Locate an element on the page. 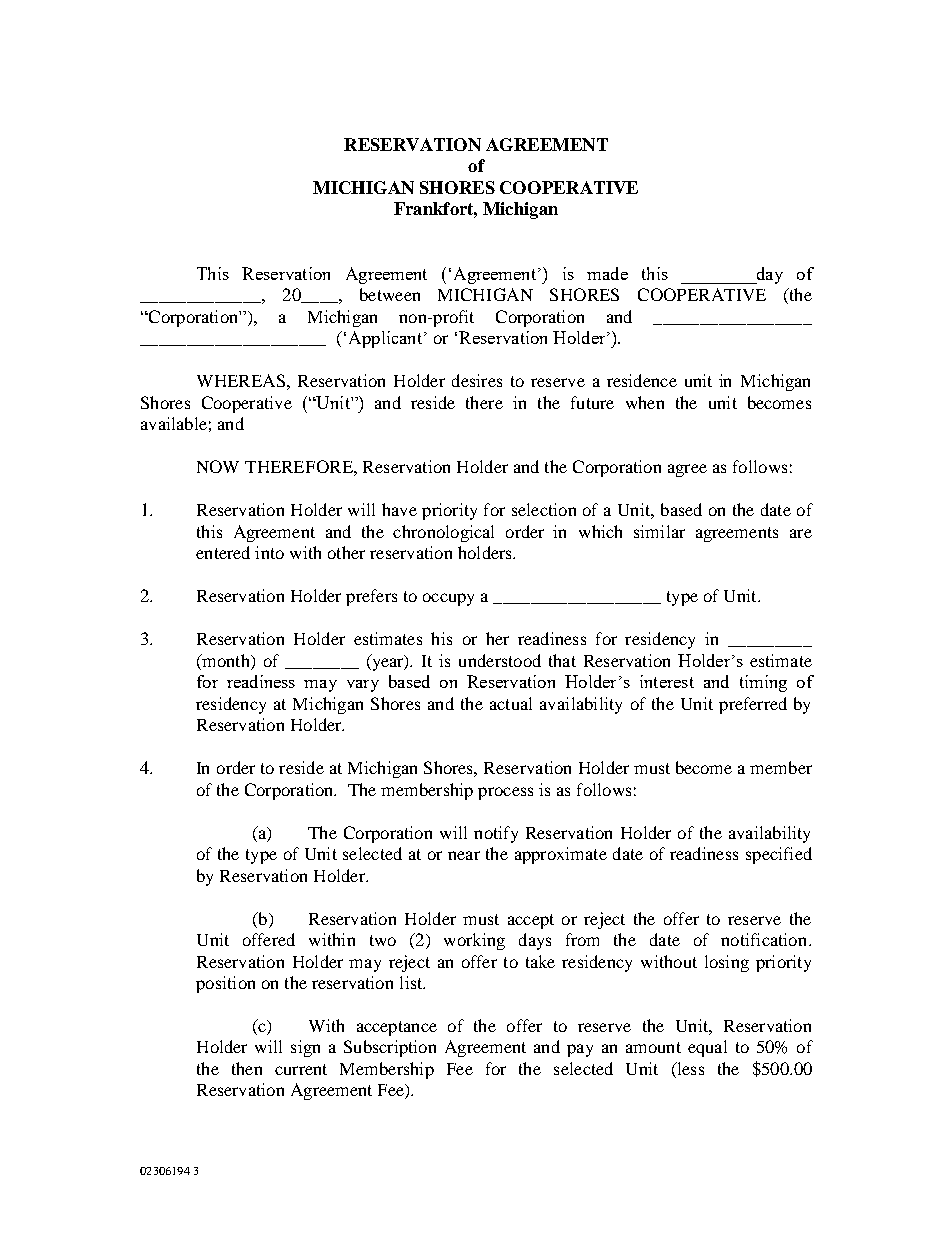 The image size is (952, 1233). understood is located at coordinates (500, 660).
